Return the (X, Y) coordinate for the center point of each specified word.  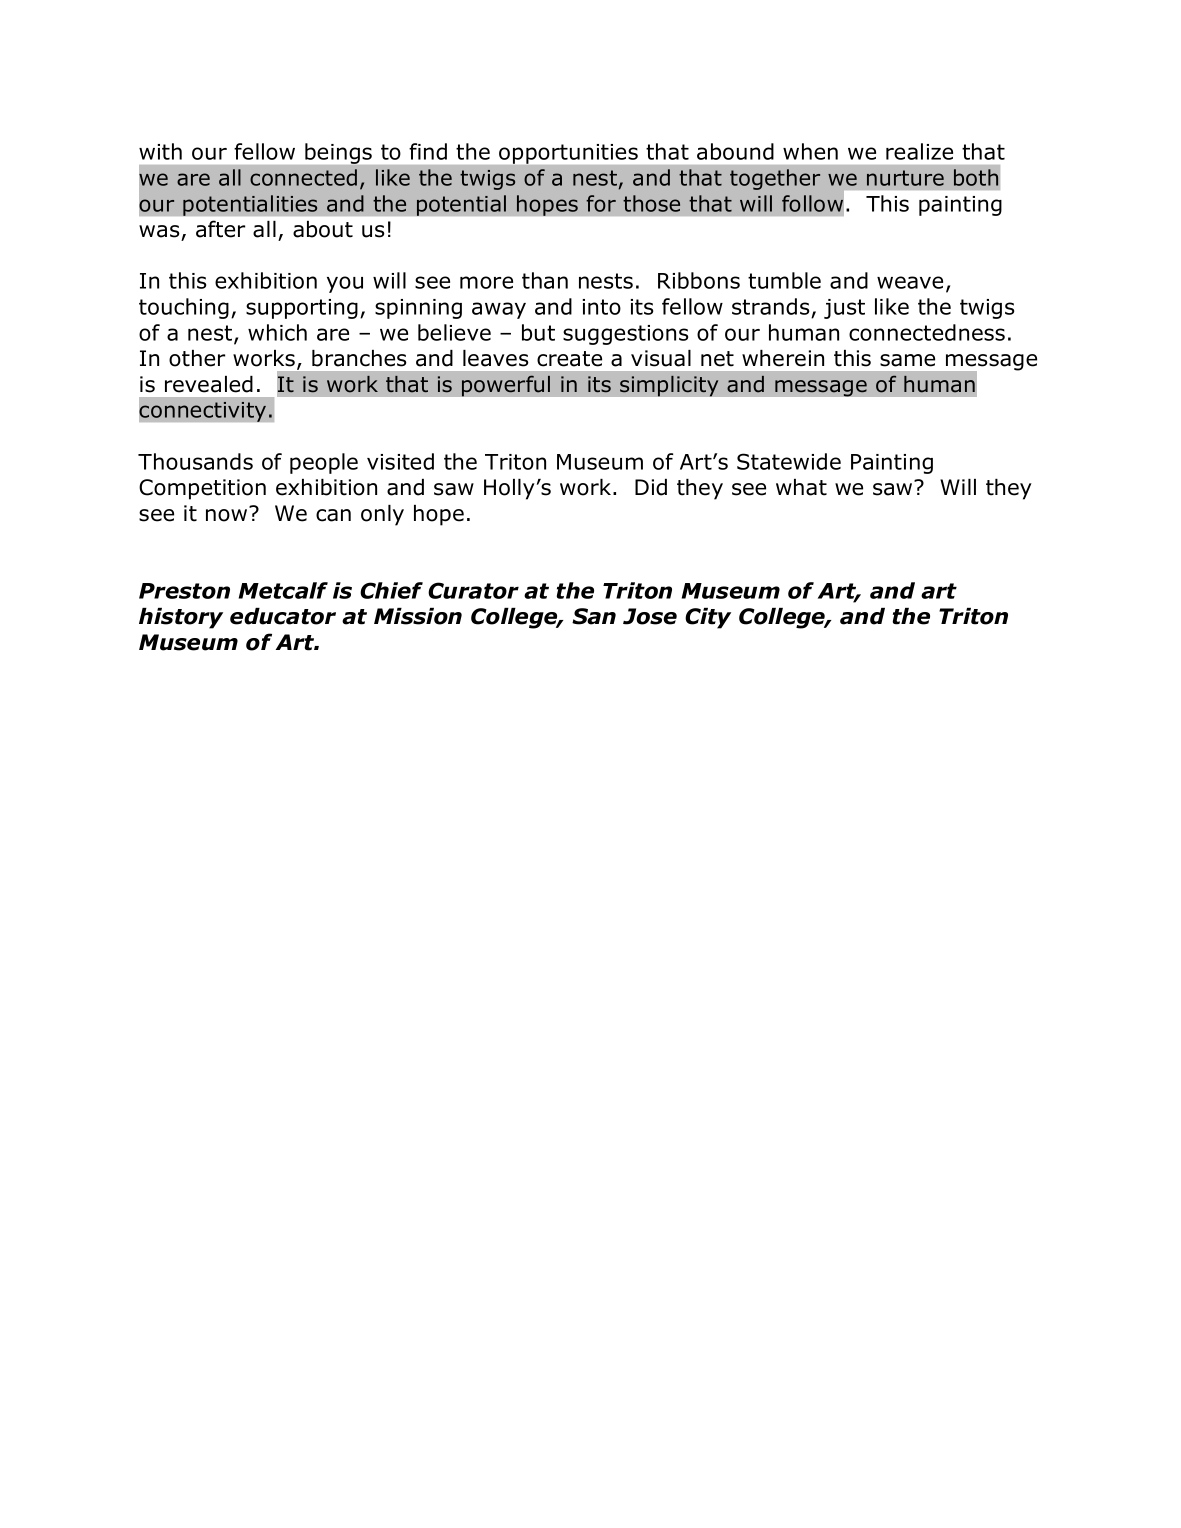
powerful (506, 386)
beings (338, 153)
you (345, 284)
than (545, 280)
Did (651, 487)
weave (910, 282)
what (801, 487)
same (907, 360)
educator (283, 616)
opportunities (568, 154)
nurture (905, 178)
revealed (209, 384)
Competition (202, 489)
